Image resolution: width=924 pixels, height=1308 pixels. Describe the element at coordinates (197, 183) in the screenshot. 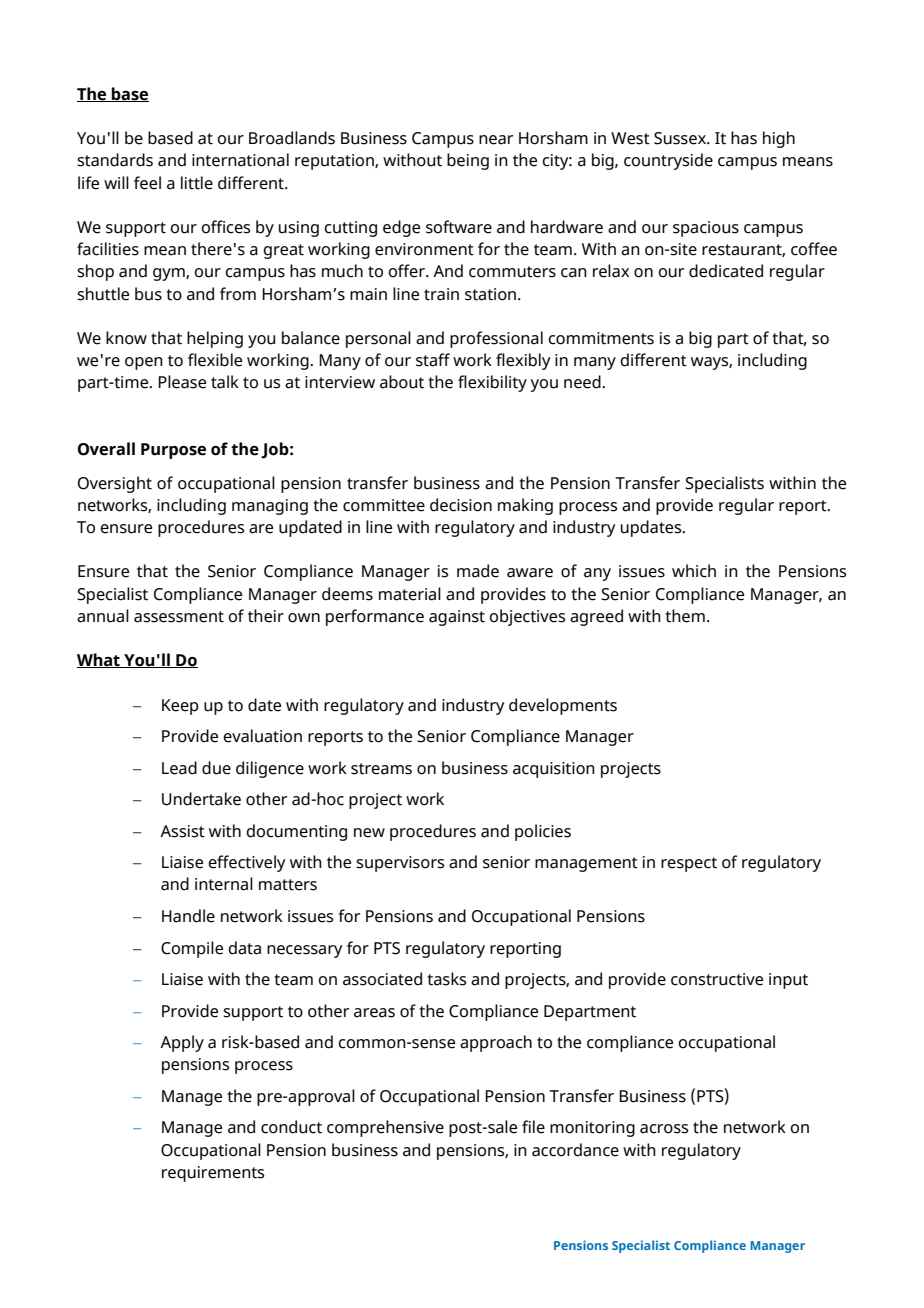

I see `little` at that location.
